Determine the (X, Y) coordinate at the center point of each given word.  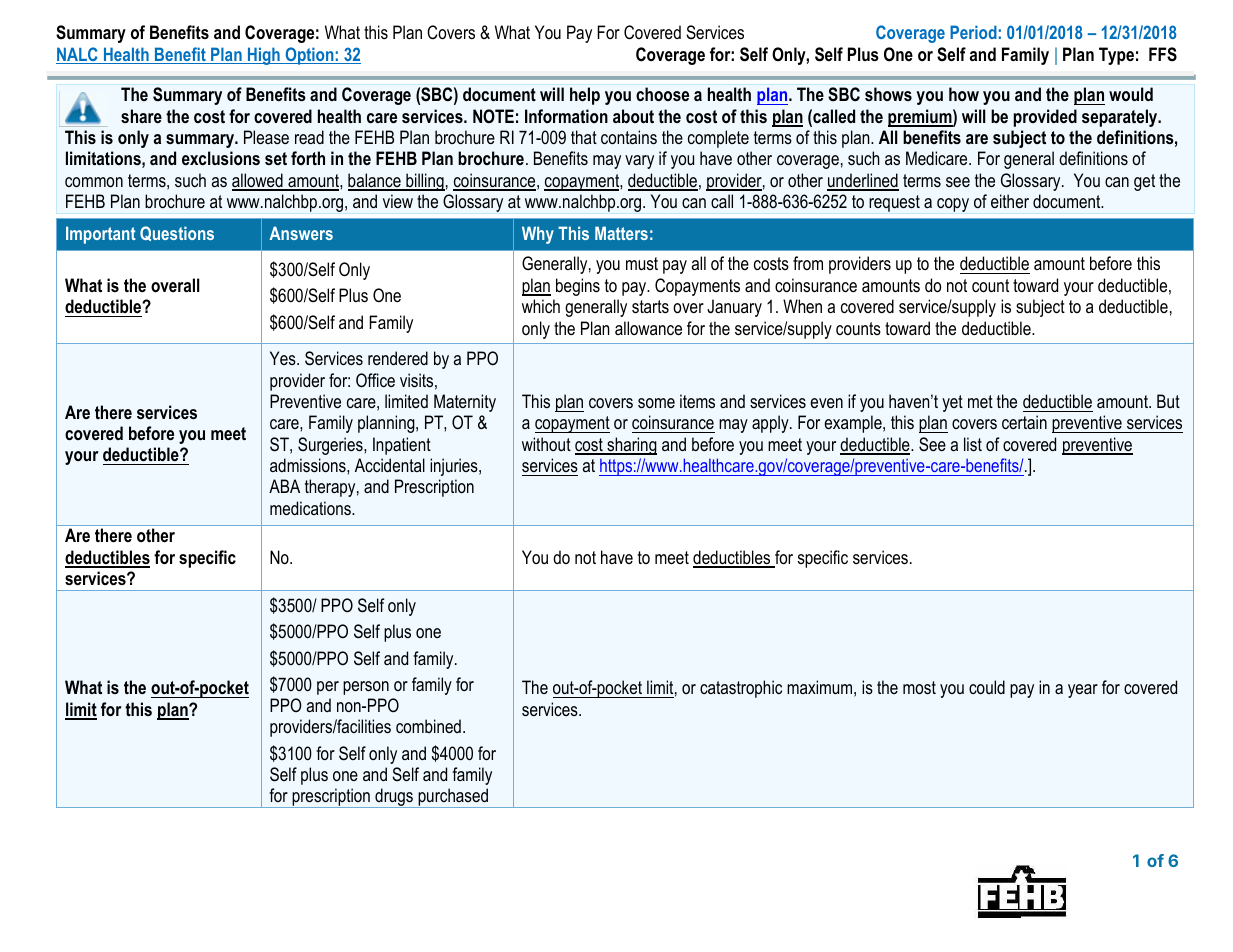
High (263, 56)
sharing (631, 446)
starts (650, 307)
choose (662, 94)
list (973, 444)
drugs (394, 798)
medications (311, 508)
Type (1116, 56)
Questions (177, 233)
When (802, 306)
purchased (453, 798)
